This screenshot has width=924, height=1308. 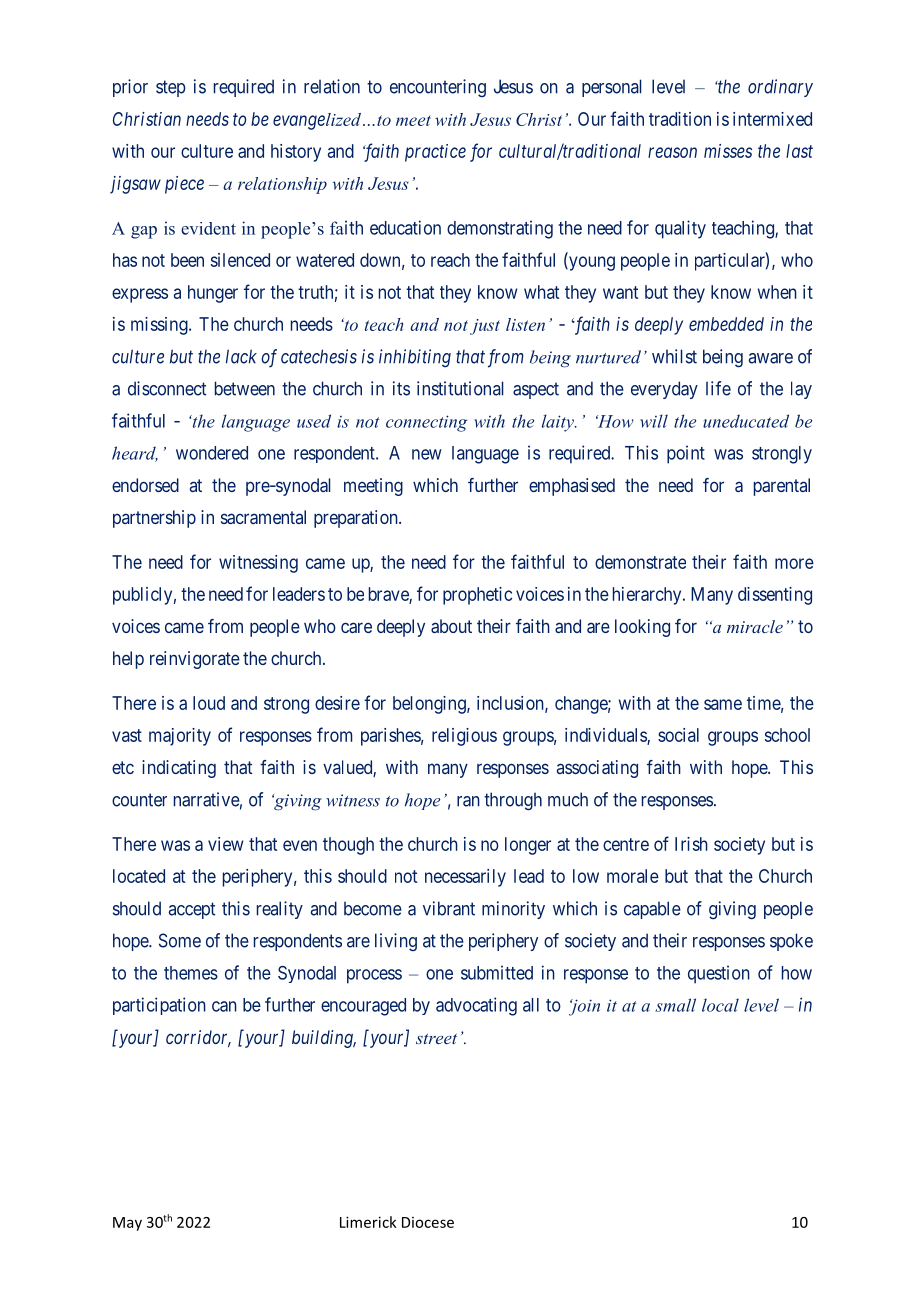 I want to click on practice, so click(x=435, y=153).
